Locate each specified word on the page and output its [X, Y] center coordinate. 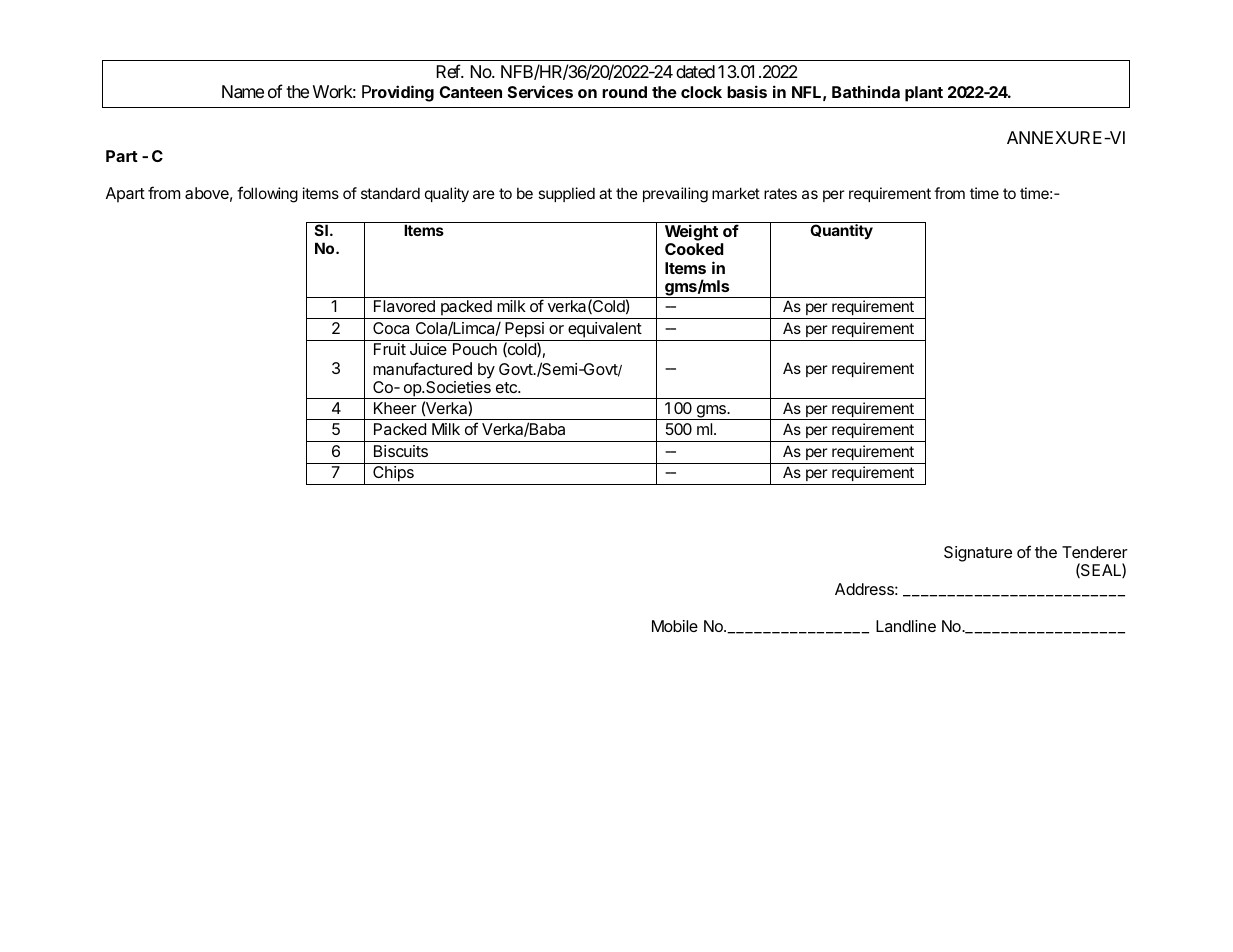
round [624, 92]
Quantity [841, 231]
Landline [906, 626]
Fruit [390, 349]
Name [243, 92]
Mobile [675, 626]
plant [924, 94]
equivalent [604, 331]
